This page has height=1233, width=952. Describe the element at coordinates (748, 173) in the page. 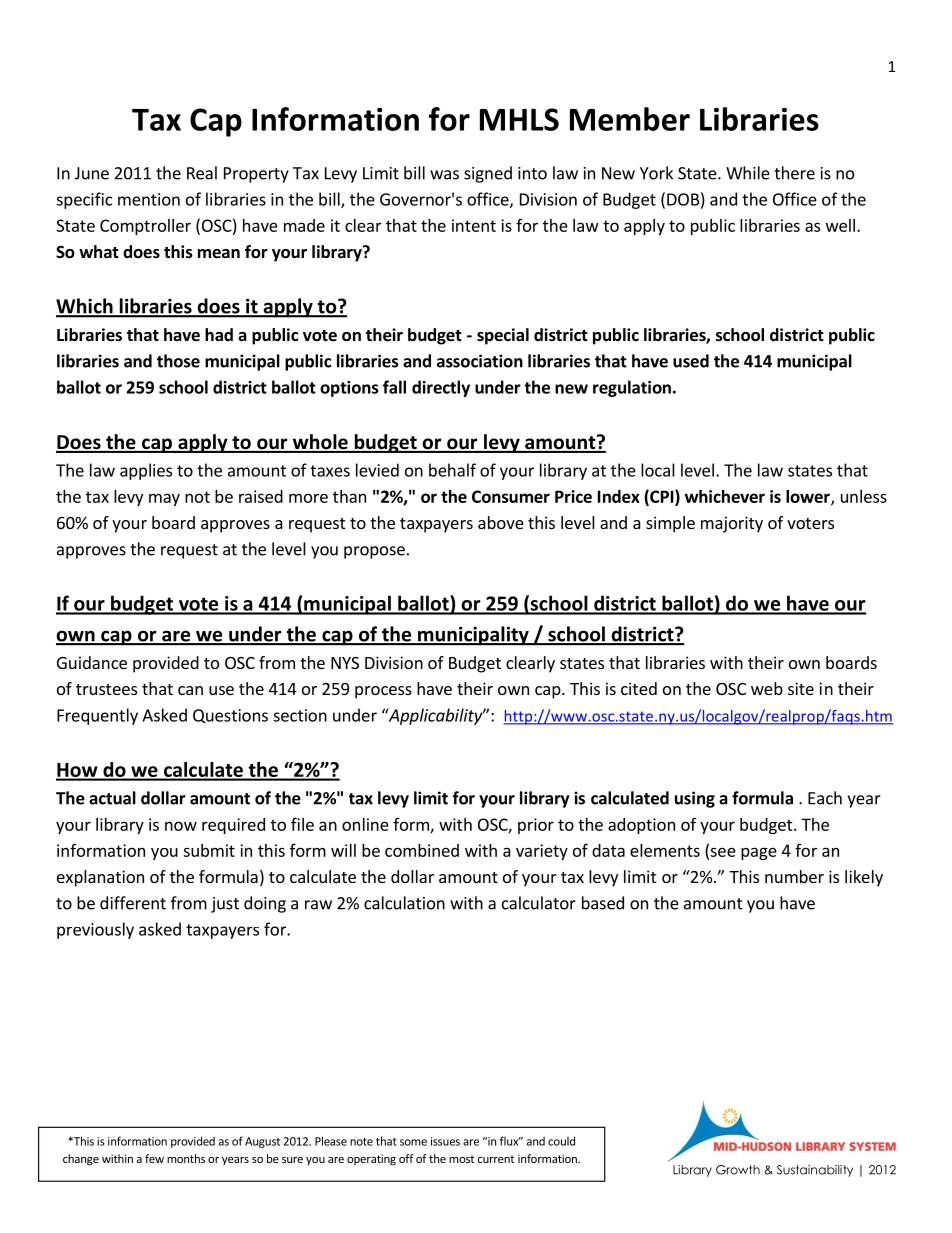

I see `While` at that location.
